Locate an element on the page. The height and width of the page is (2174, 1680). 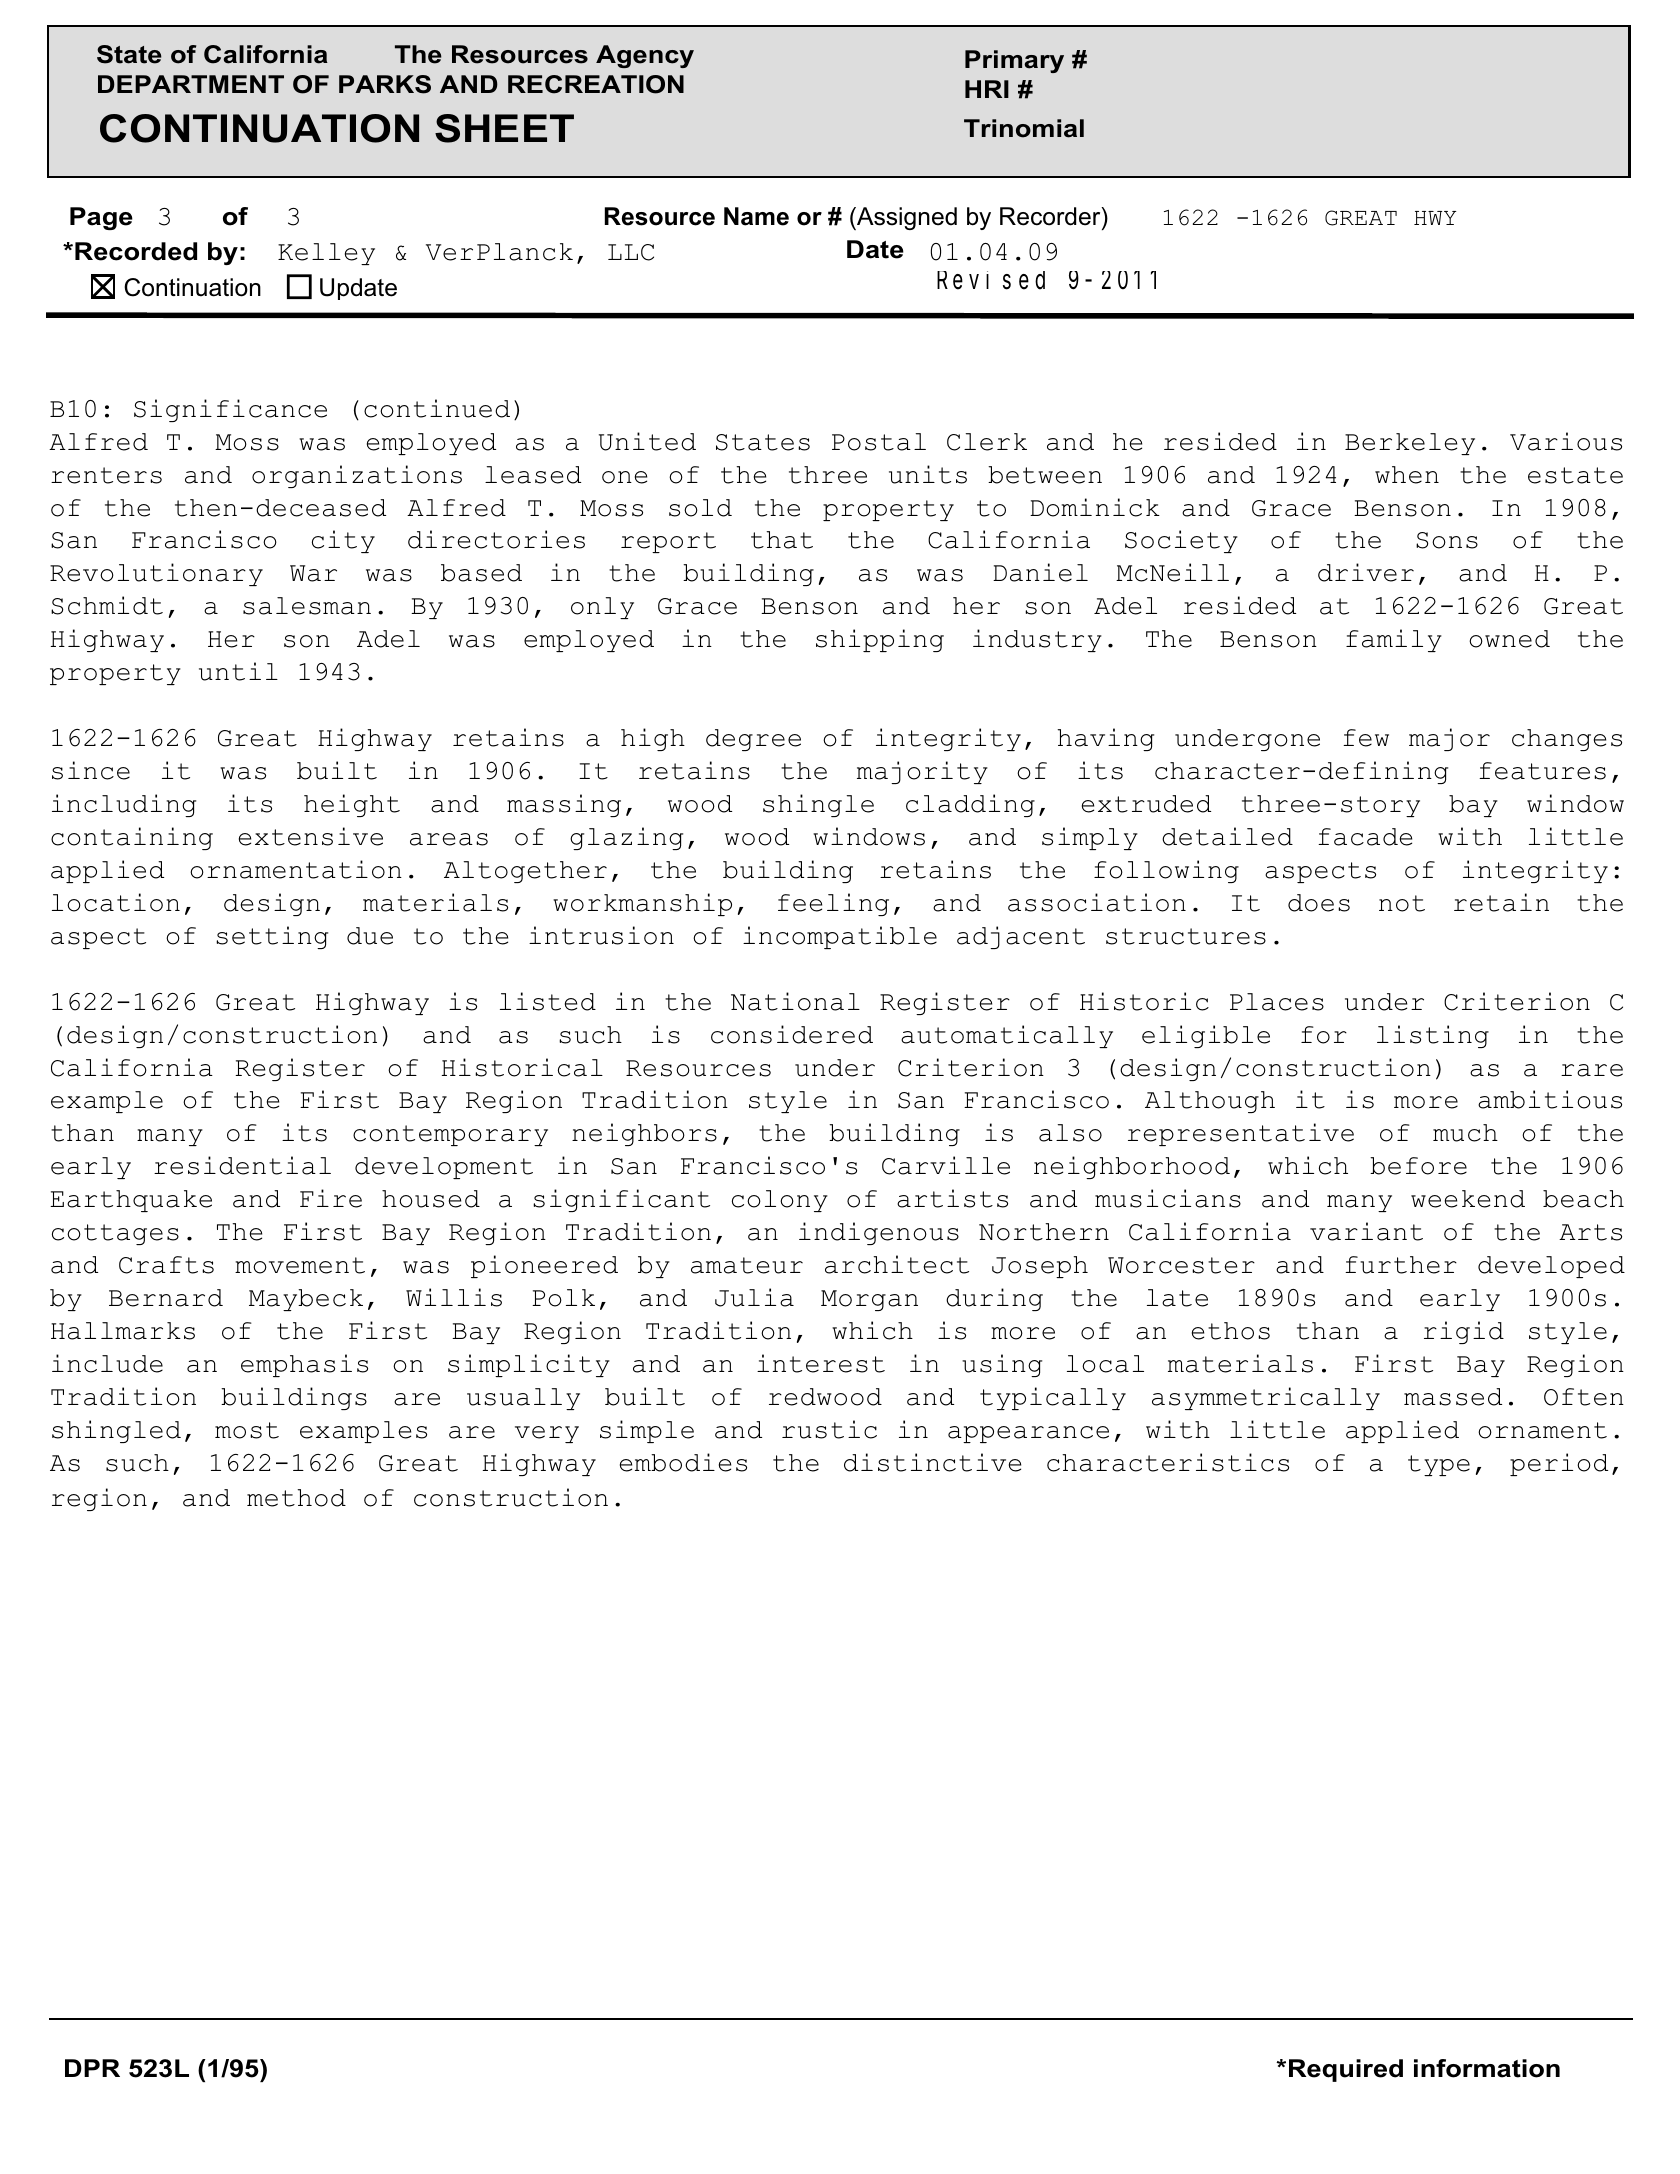
Required is located at coordinates (1346, 2070).
